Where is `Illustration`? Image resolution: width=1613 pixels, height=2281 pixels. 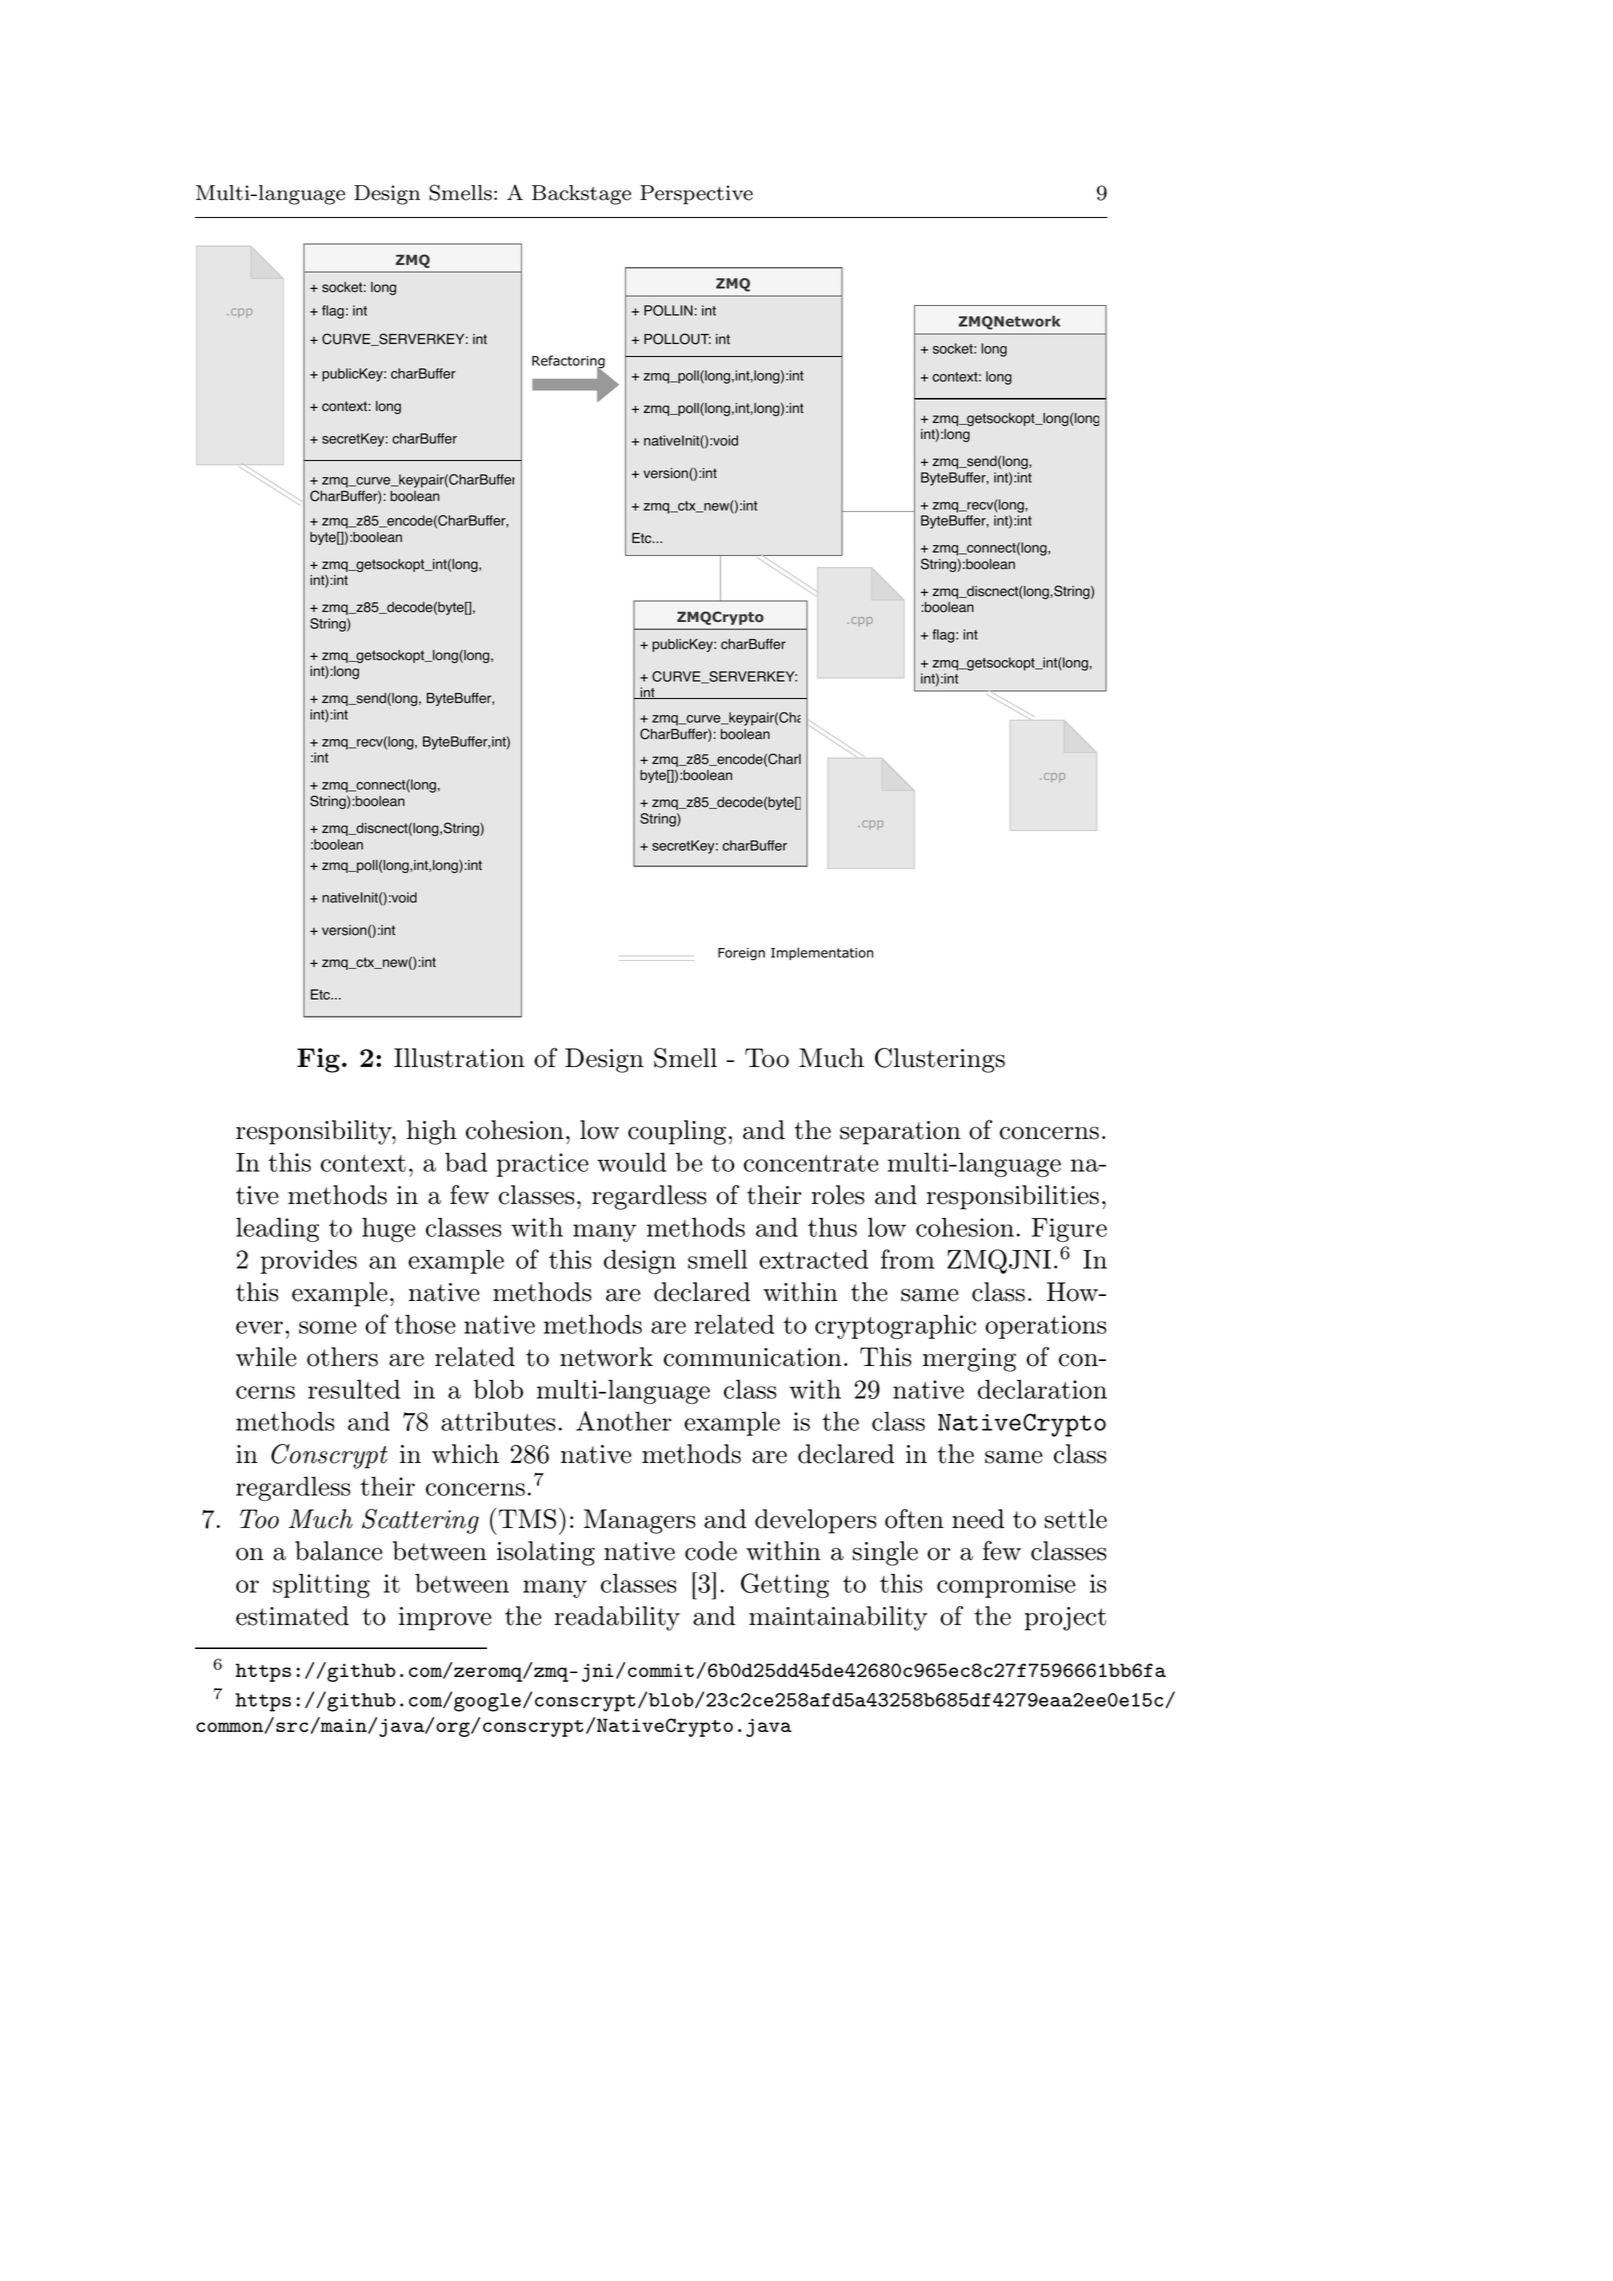 Illustration is located at coordinates (459, 1058).
